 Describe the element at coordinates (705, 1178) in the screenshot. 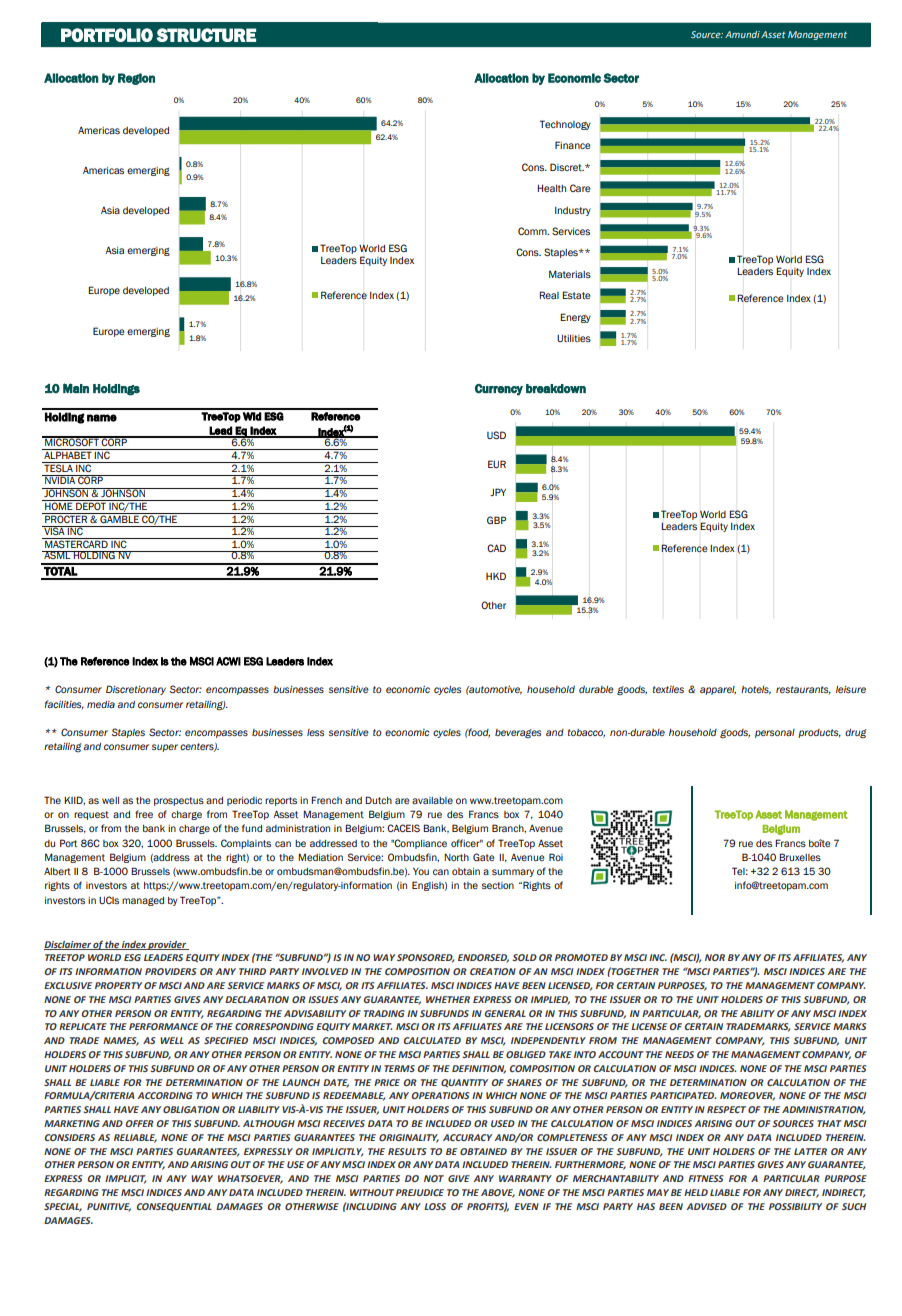

I see `FITNESS` at that location.
